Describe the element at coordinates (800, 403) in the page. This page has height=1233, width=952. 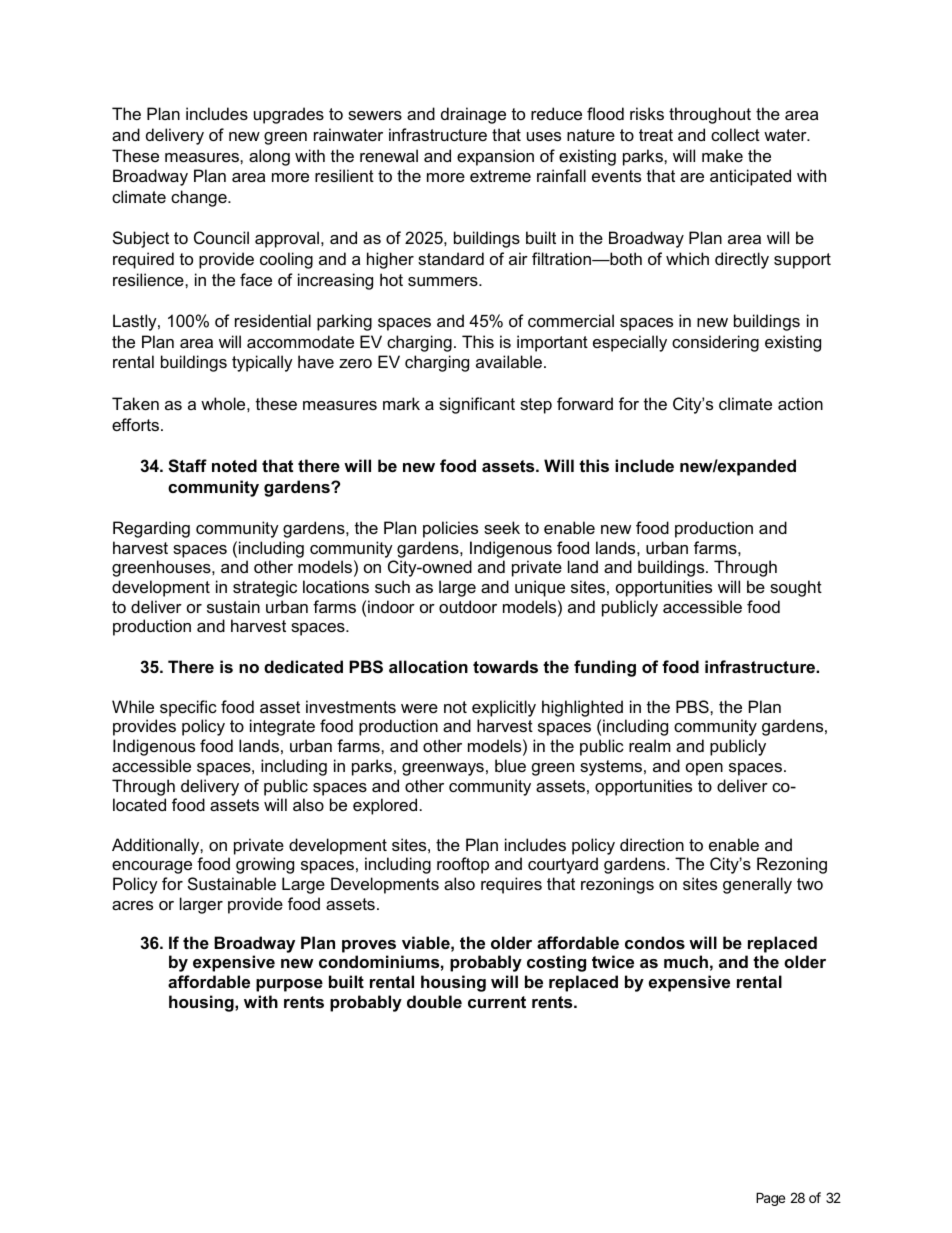
I see `action` at that location.
